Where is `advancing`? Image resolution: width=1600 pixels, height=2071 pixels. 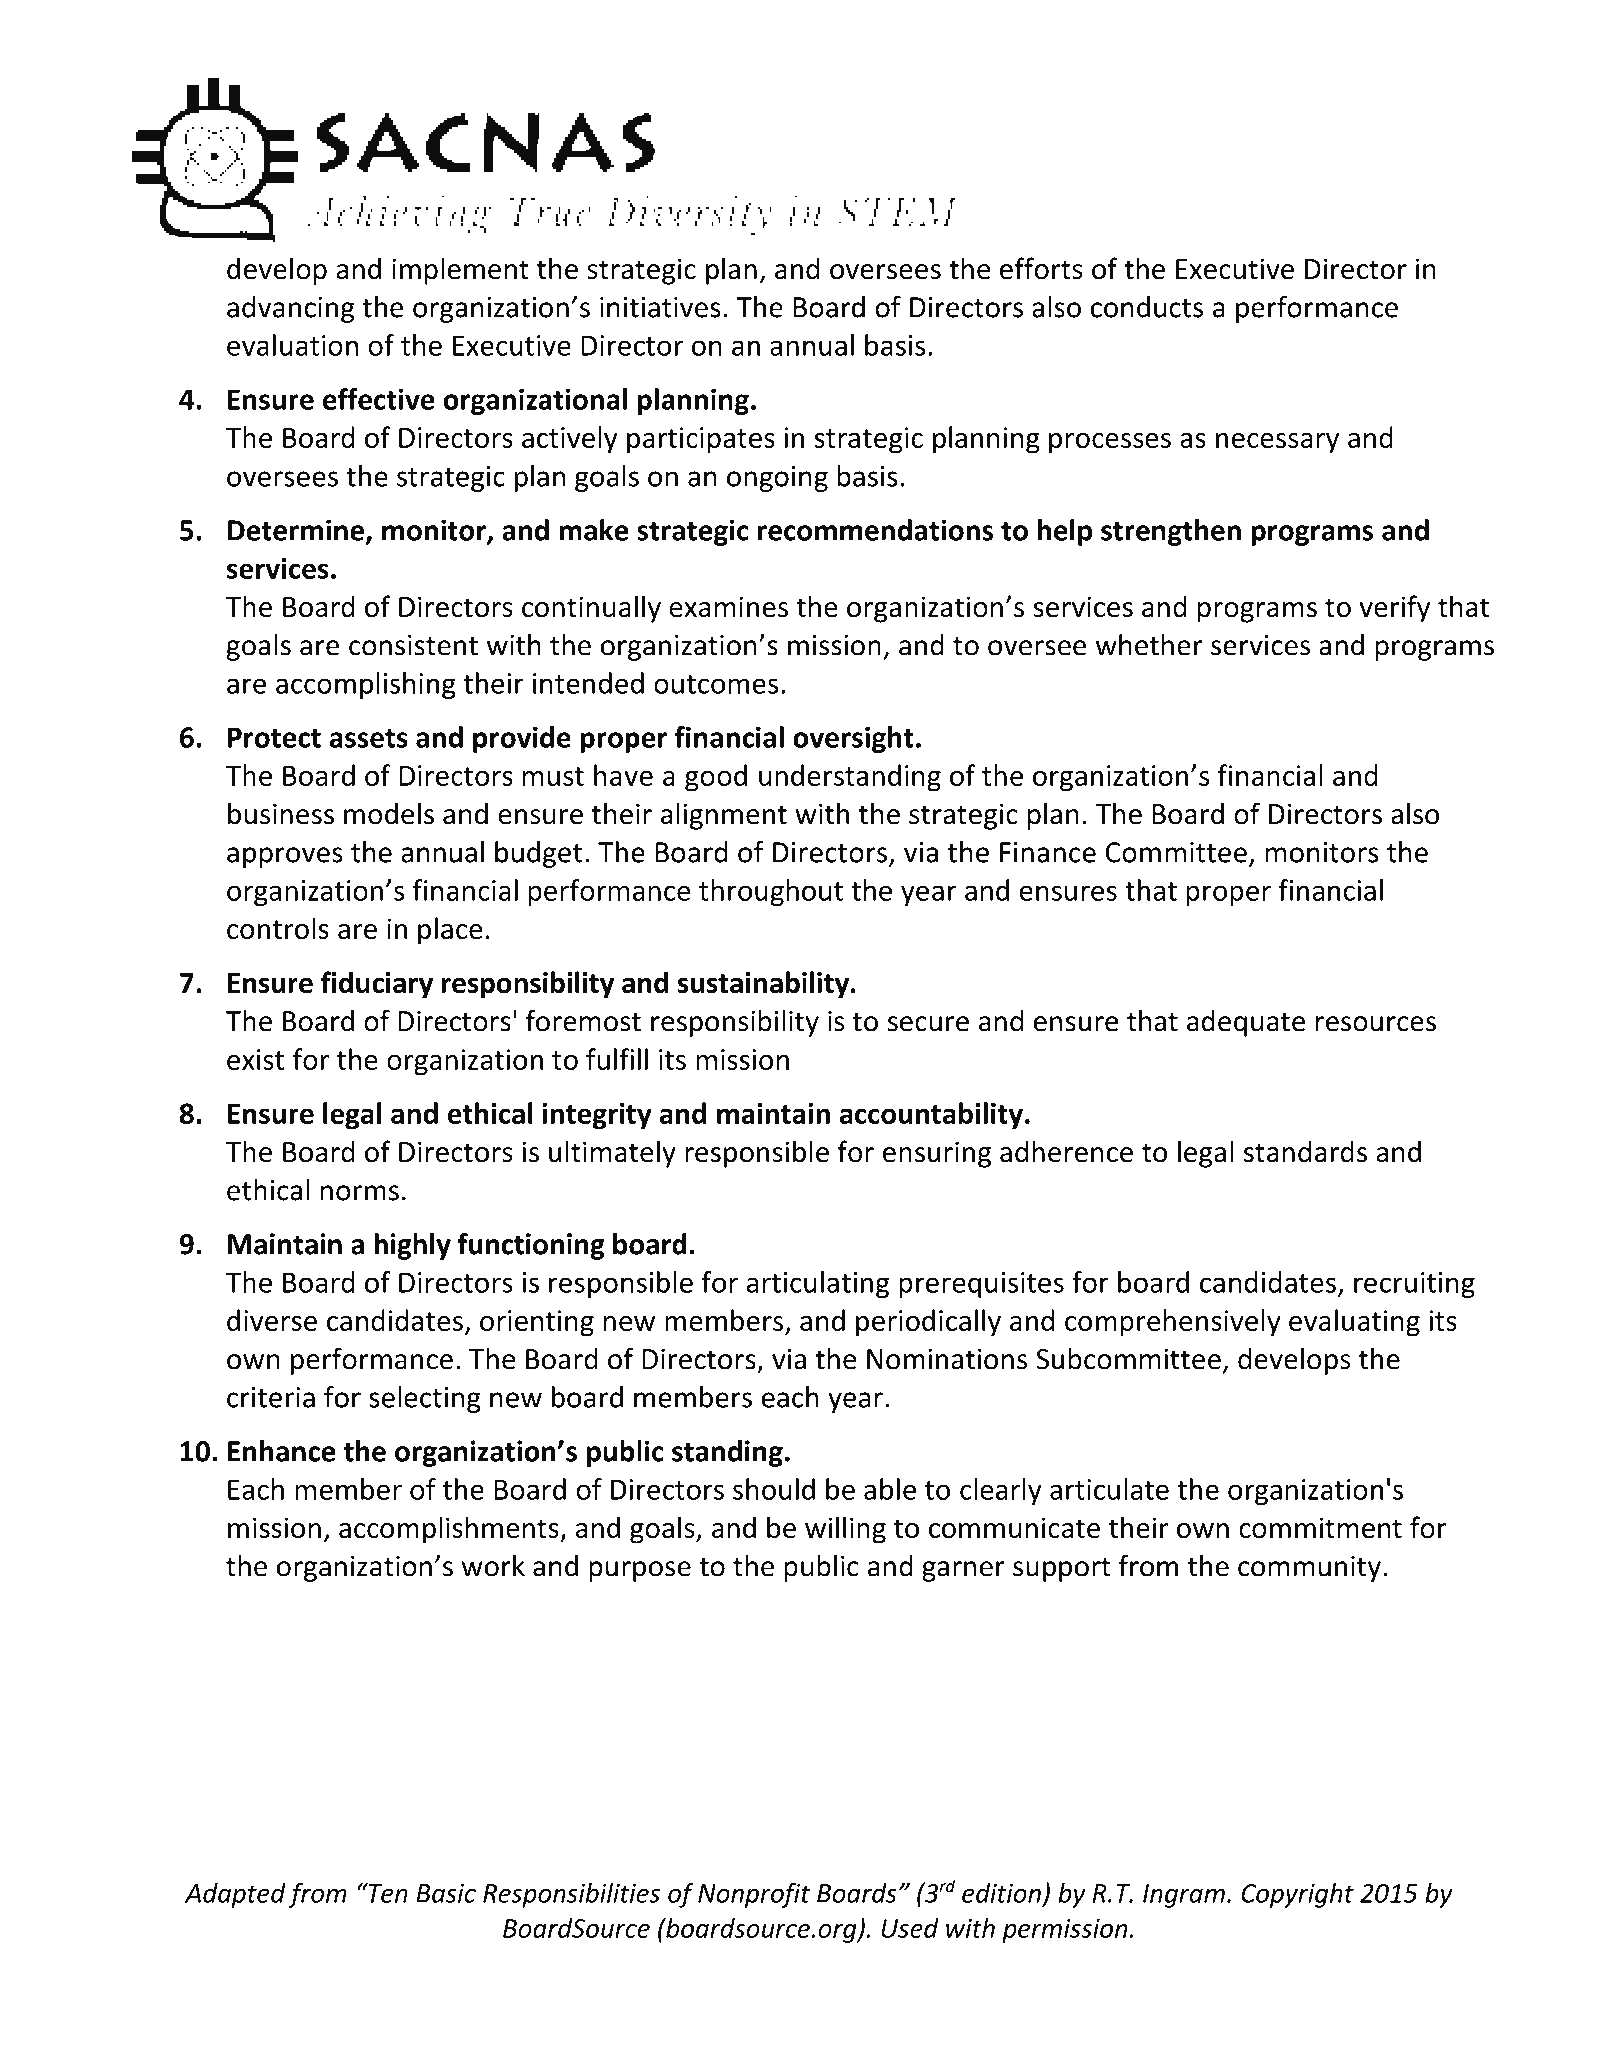 advancing is located at coordinates (291, 309).
